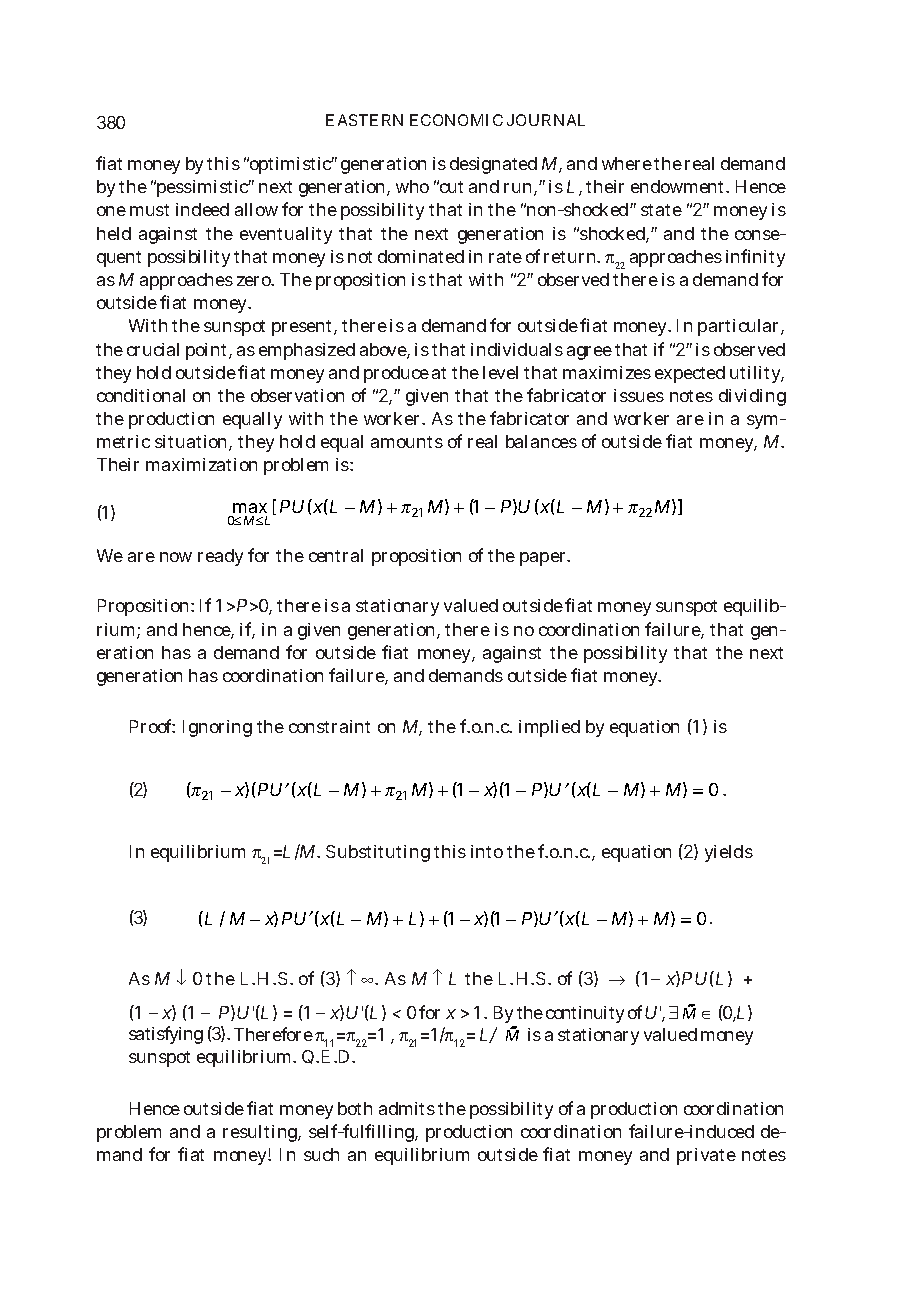  What do you see at coordinates (407, 1108) in the image?
I see `admits` at bounding box center [407, 1108].
